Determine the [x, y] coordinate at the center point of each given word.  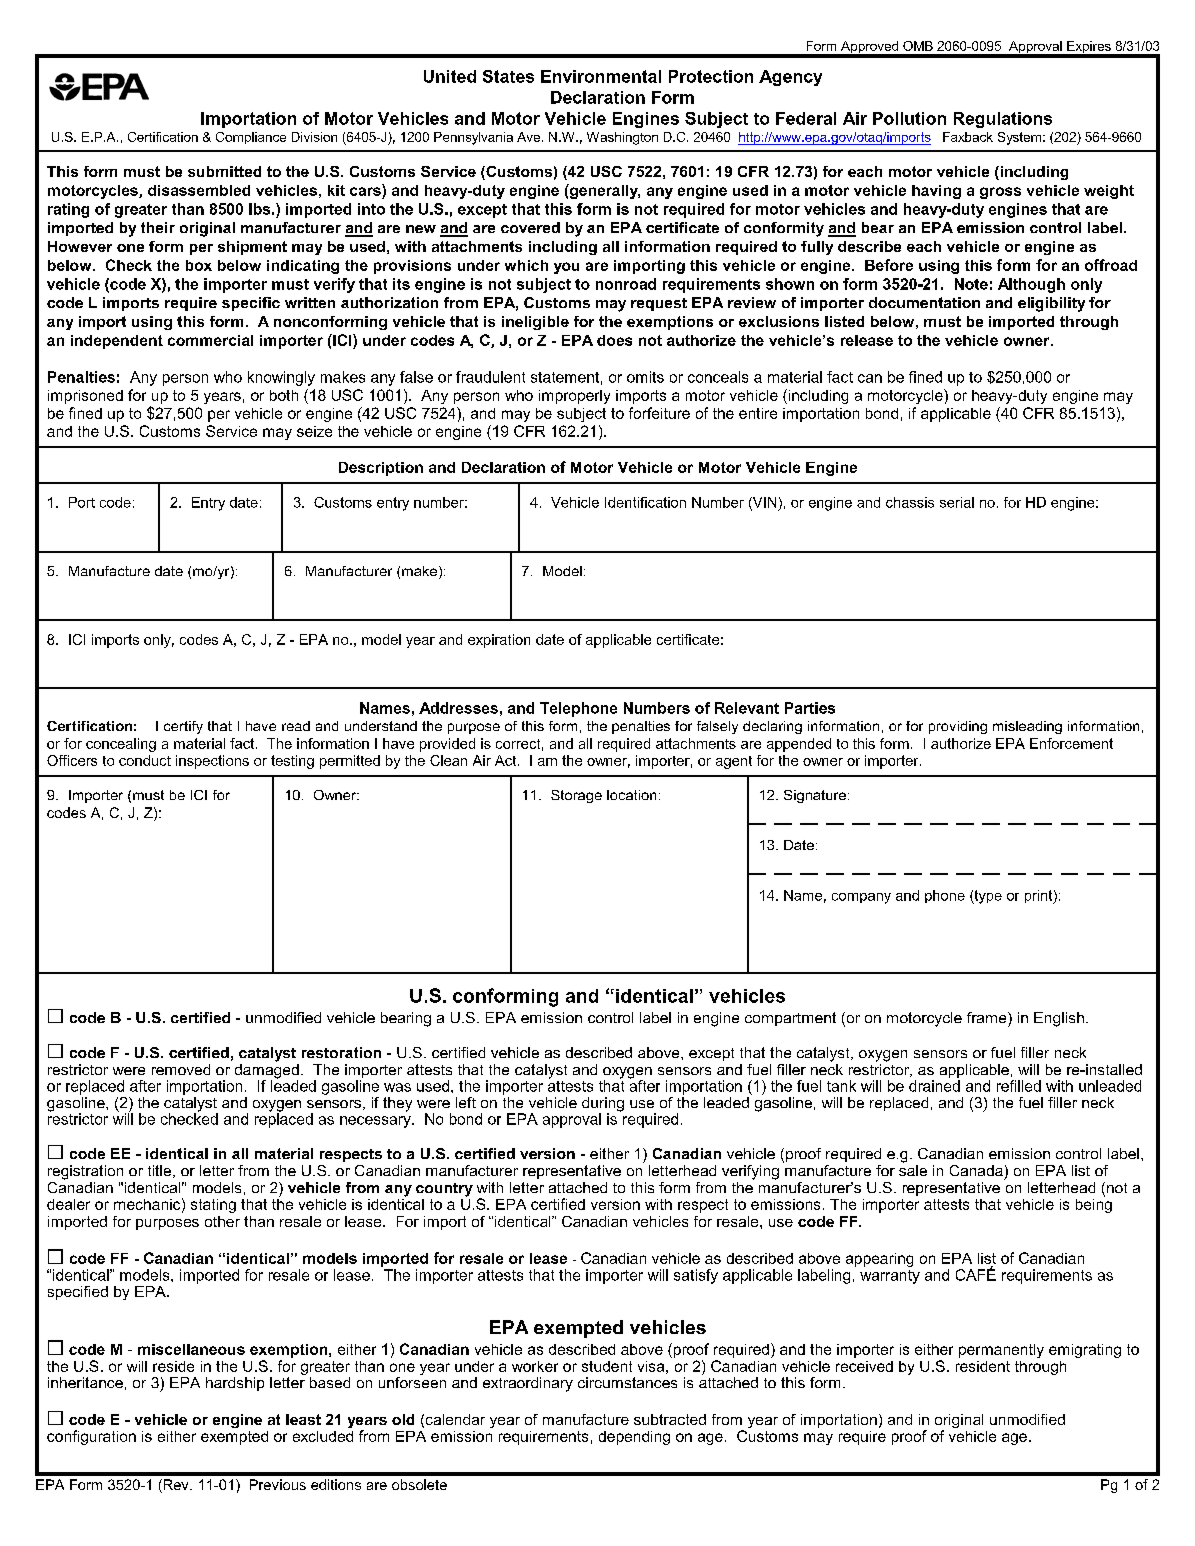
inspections [212, 762]
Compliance [251, 138]
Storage [576, 796]
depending [634, 1438]
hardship [235, 1384]
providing [958, 727]
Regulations [1003, 120]
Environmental [601, 76]
